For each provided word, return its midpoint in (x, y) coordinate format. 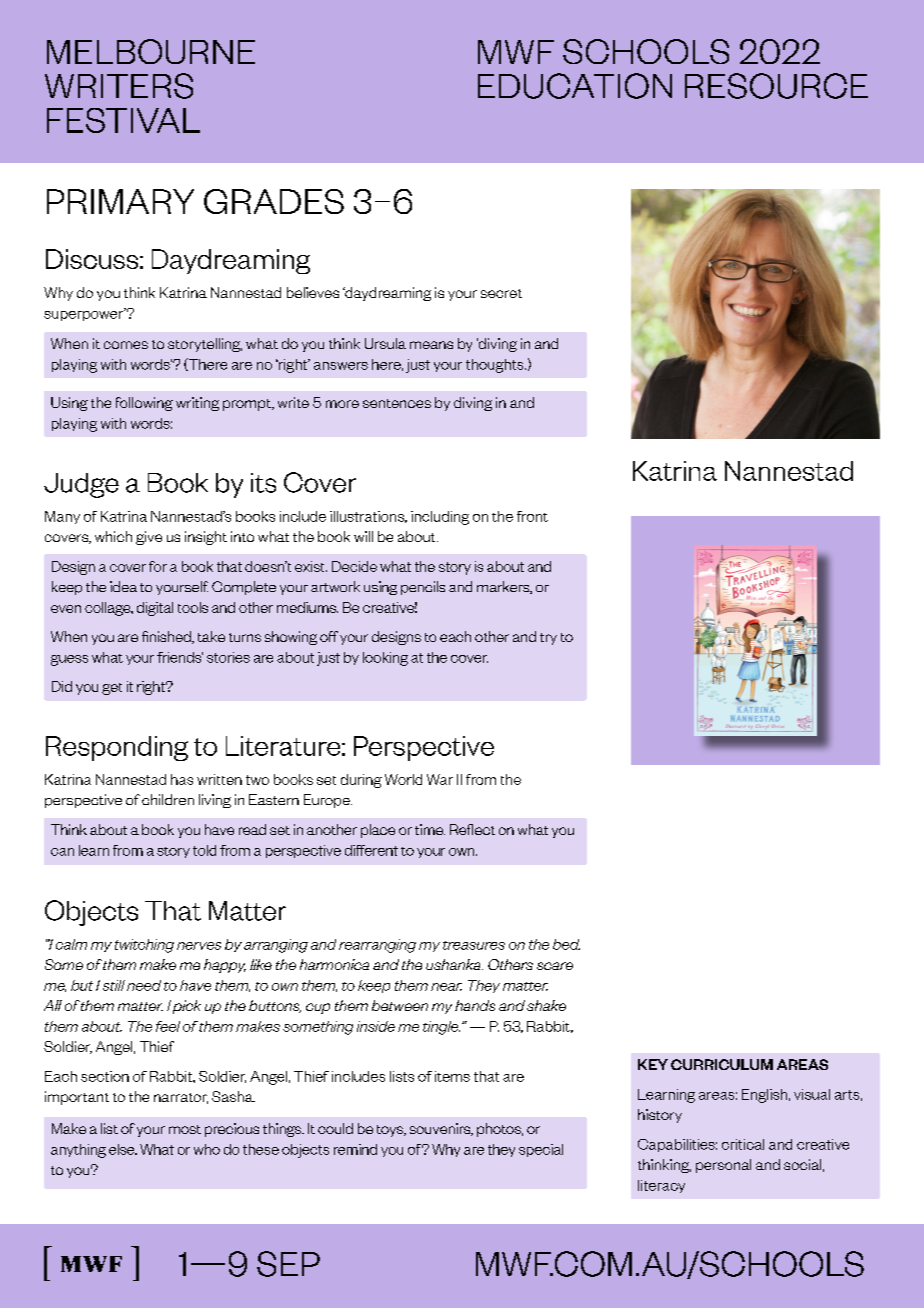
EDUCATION (575, 86)
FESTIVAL (123, 120)
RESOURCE (776, 86)
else (123, 1149)
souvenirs (441, 1129)
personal (723, 1166)
